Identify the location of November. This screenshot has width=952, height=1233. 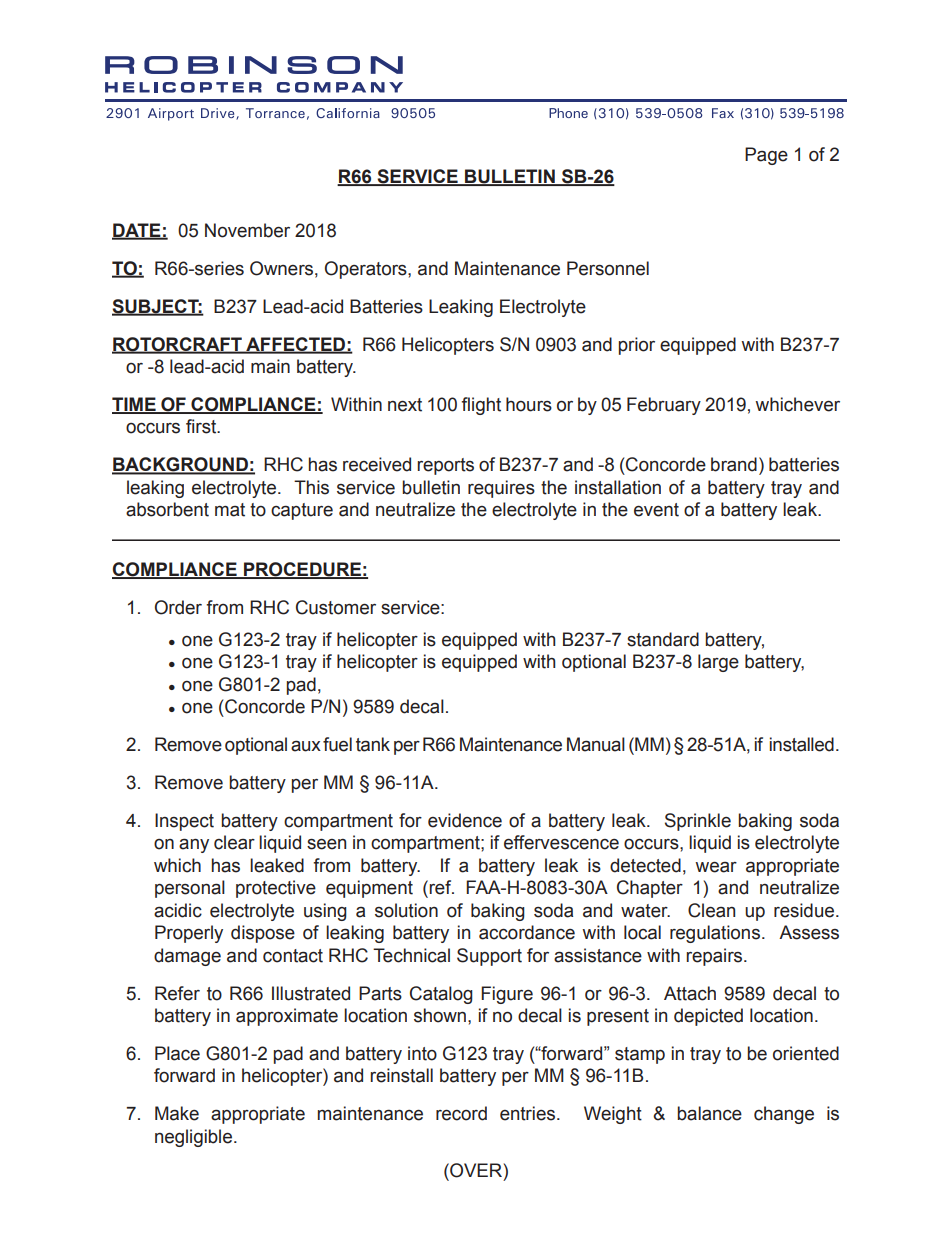
(247, 230).
